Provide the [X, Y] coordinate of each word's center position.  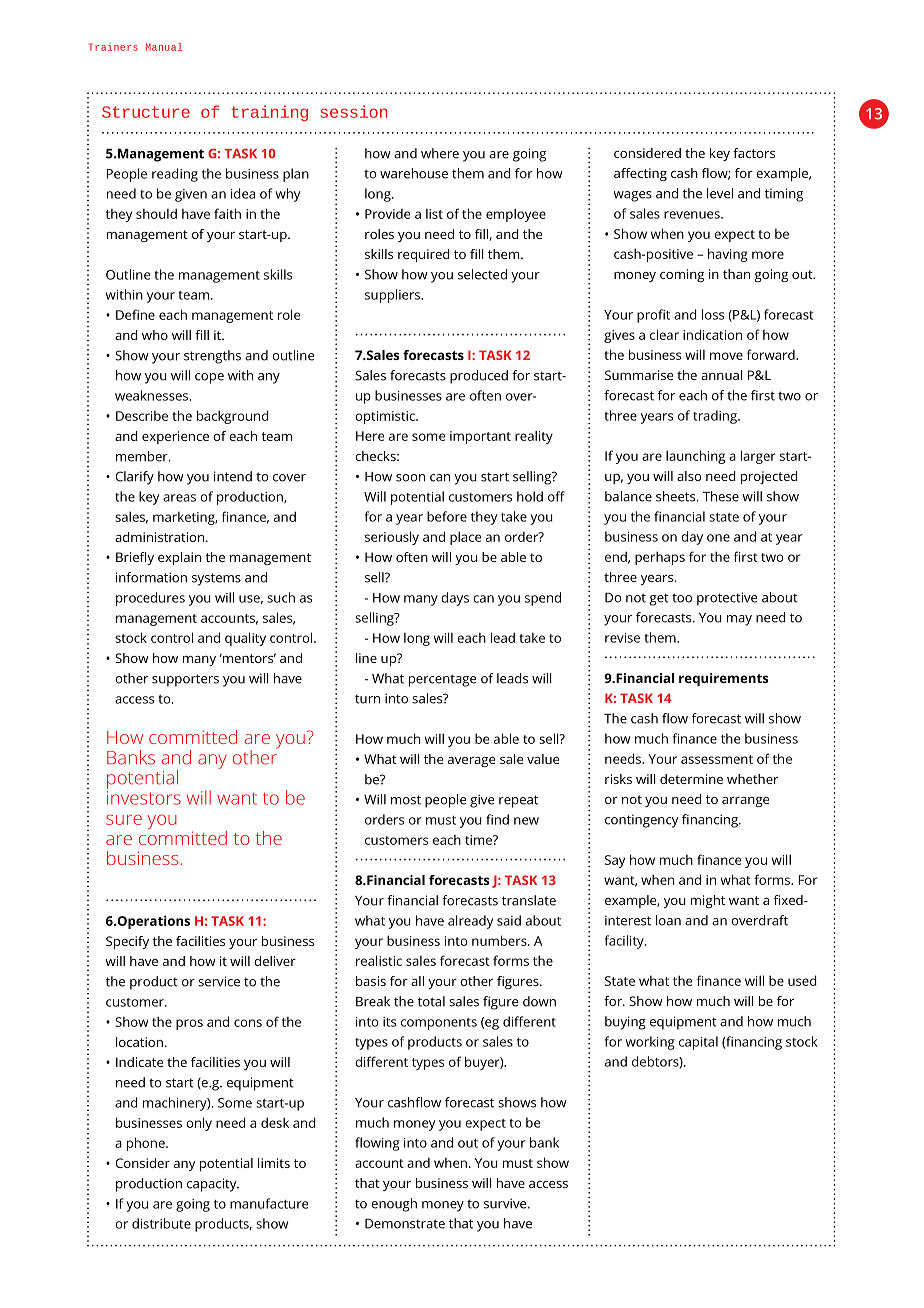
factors [754, 153]
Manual [164, 47]
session [354, 111]
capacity [213, 1185]
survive [506, 1203]
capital [698, 1043]
